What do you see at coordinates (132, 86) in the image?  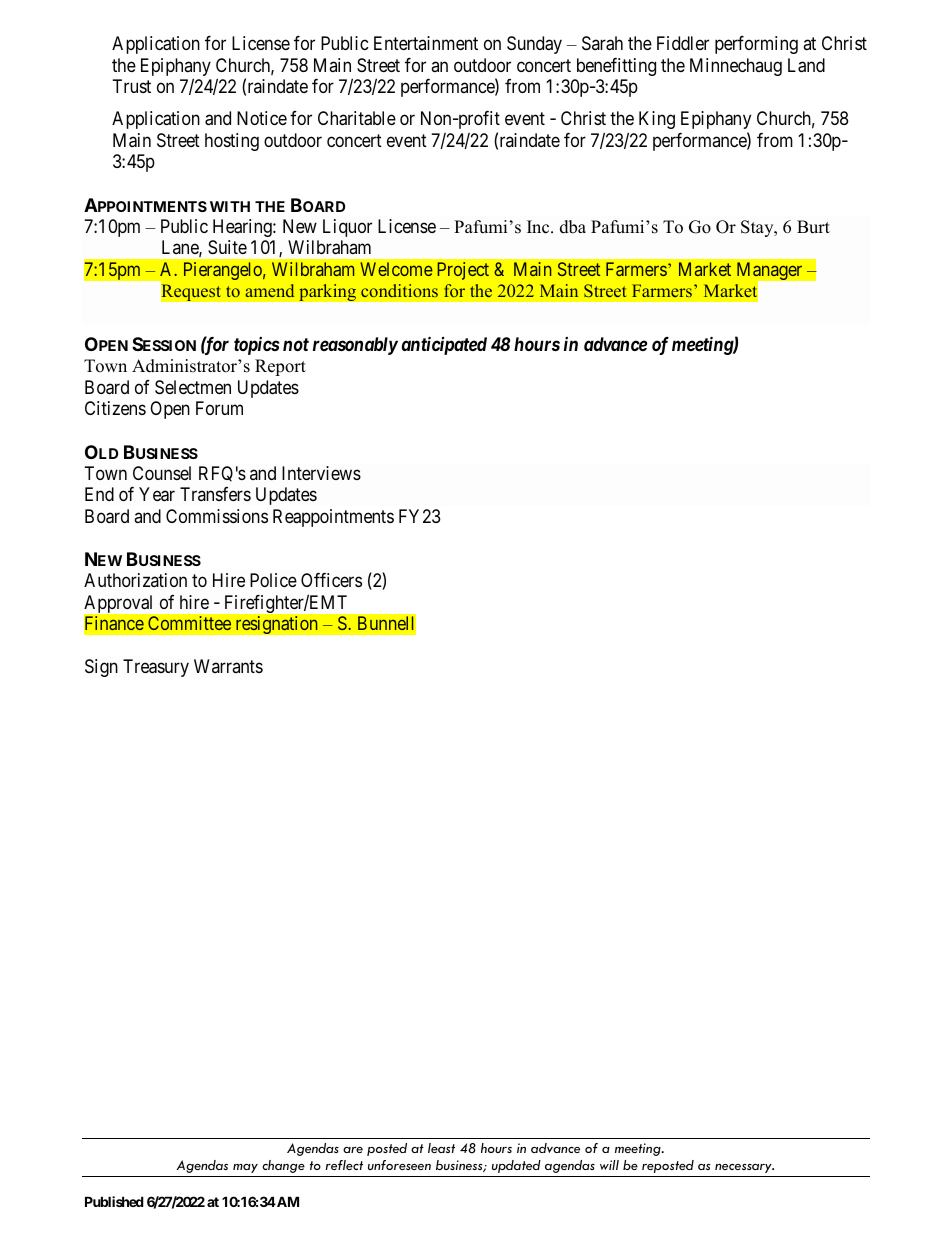 I see `Trust` at bounding box center [132, 86].
